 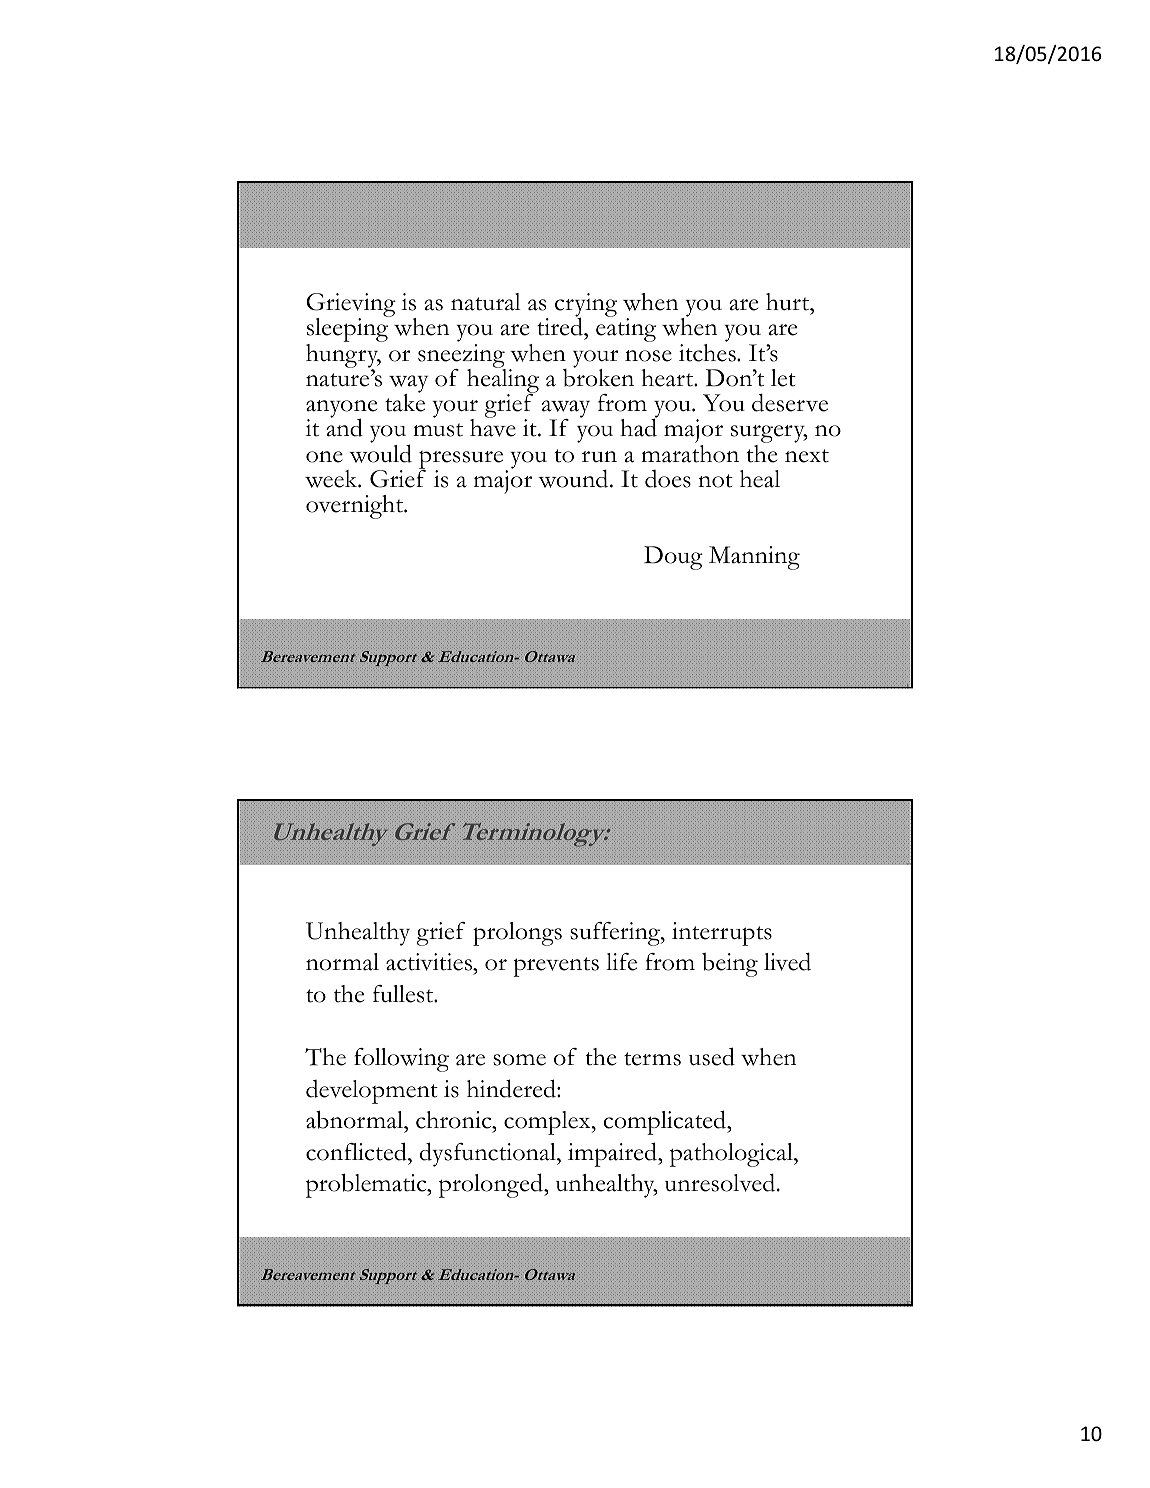 I want to click on conflicted, so click(x=357, y=1151).
